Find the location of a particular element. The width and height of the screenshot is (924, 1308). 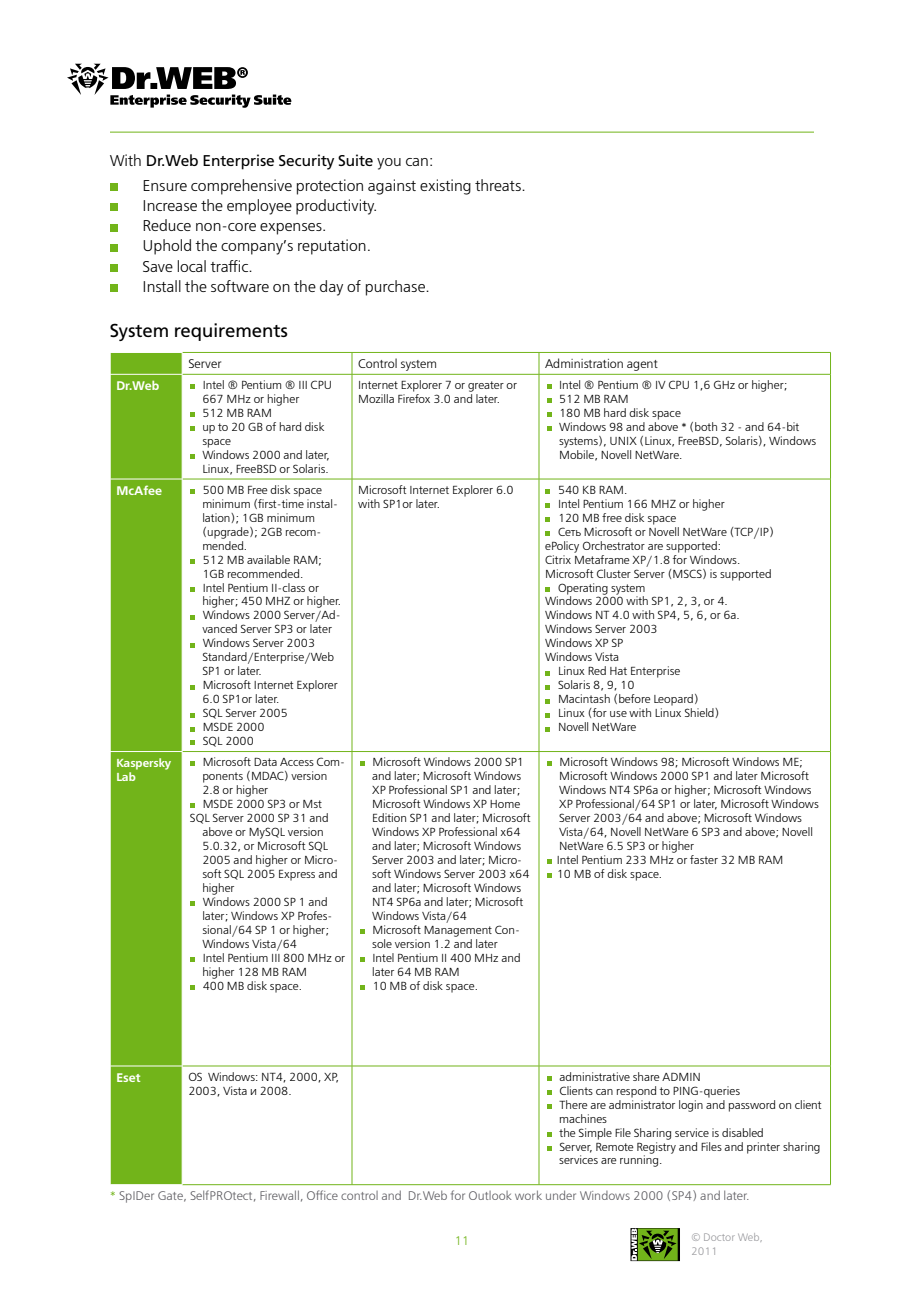

threats is located at coordinates (499, 185).
